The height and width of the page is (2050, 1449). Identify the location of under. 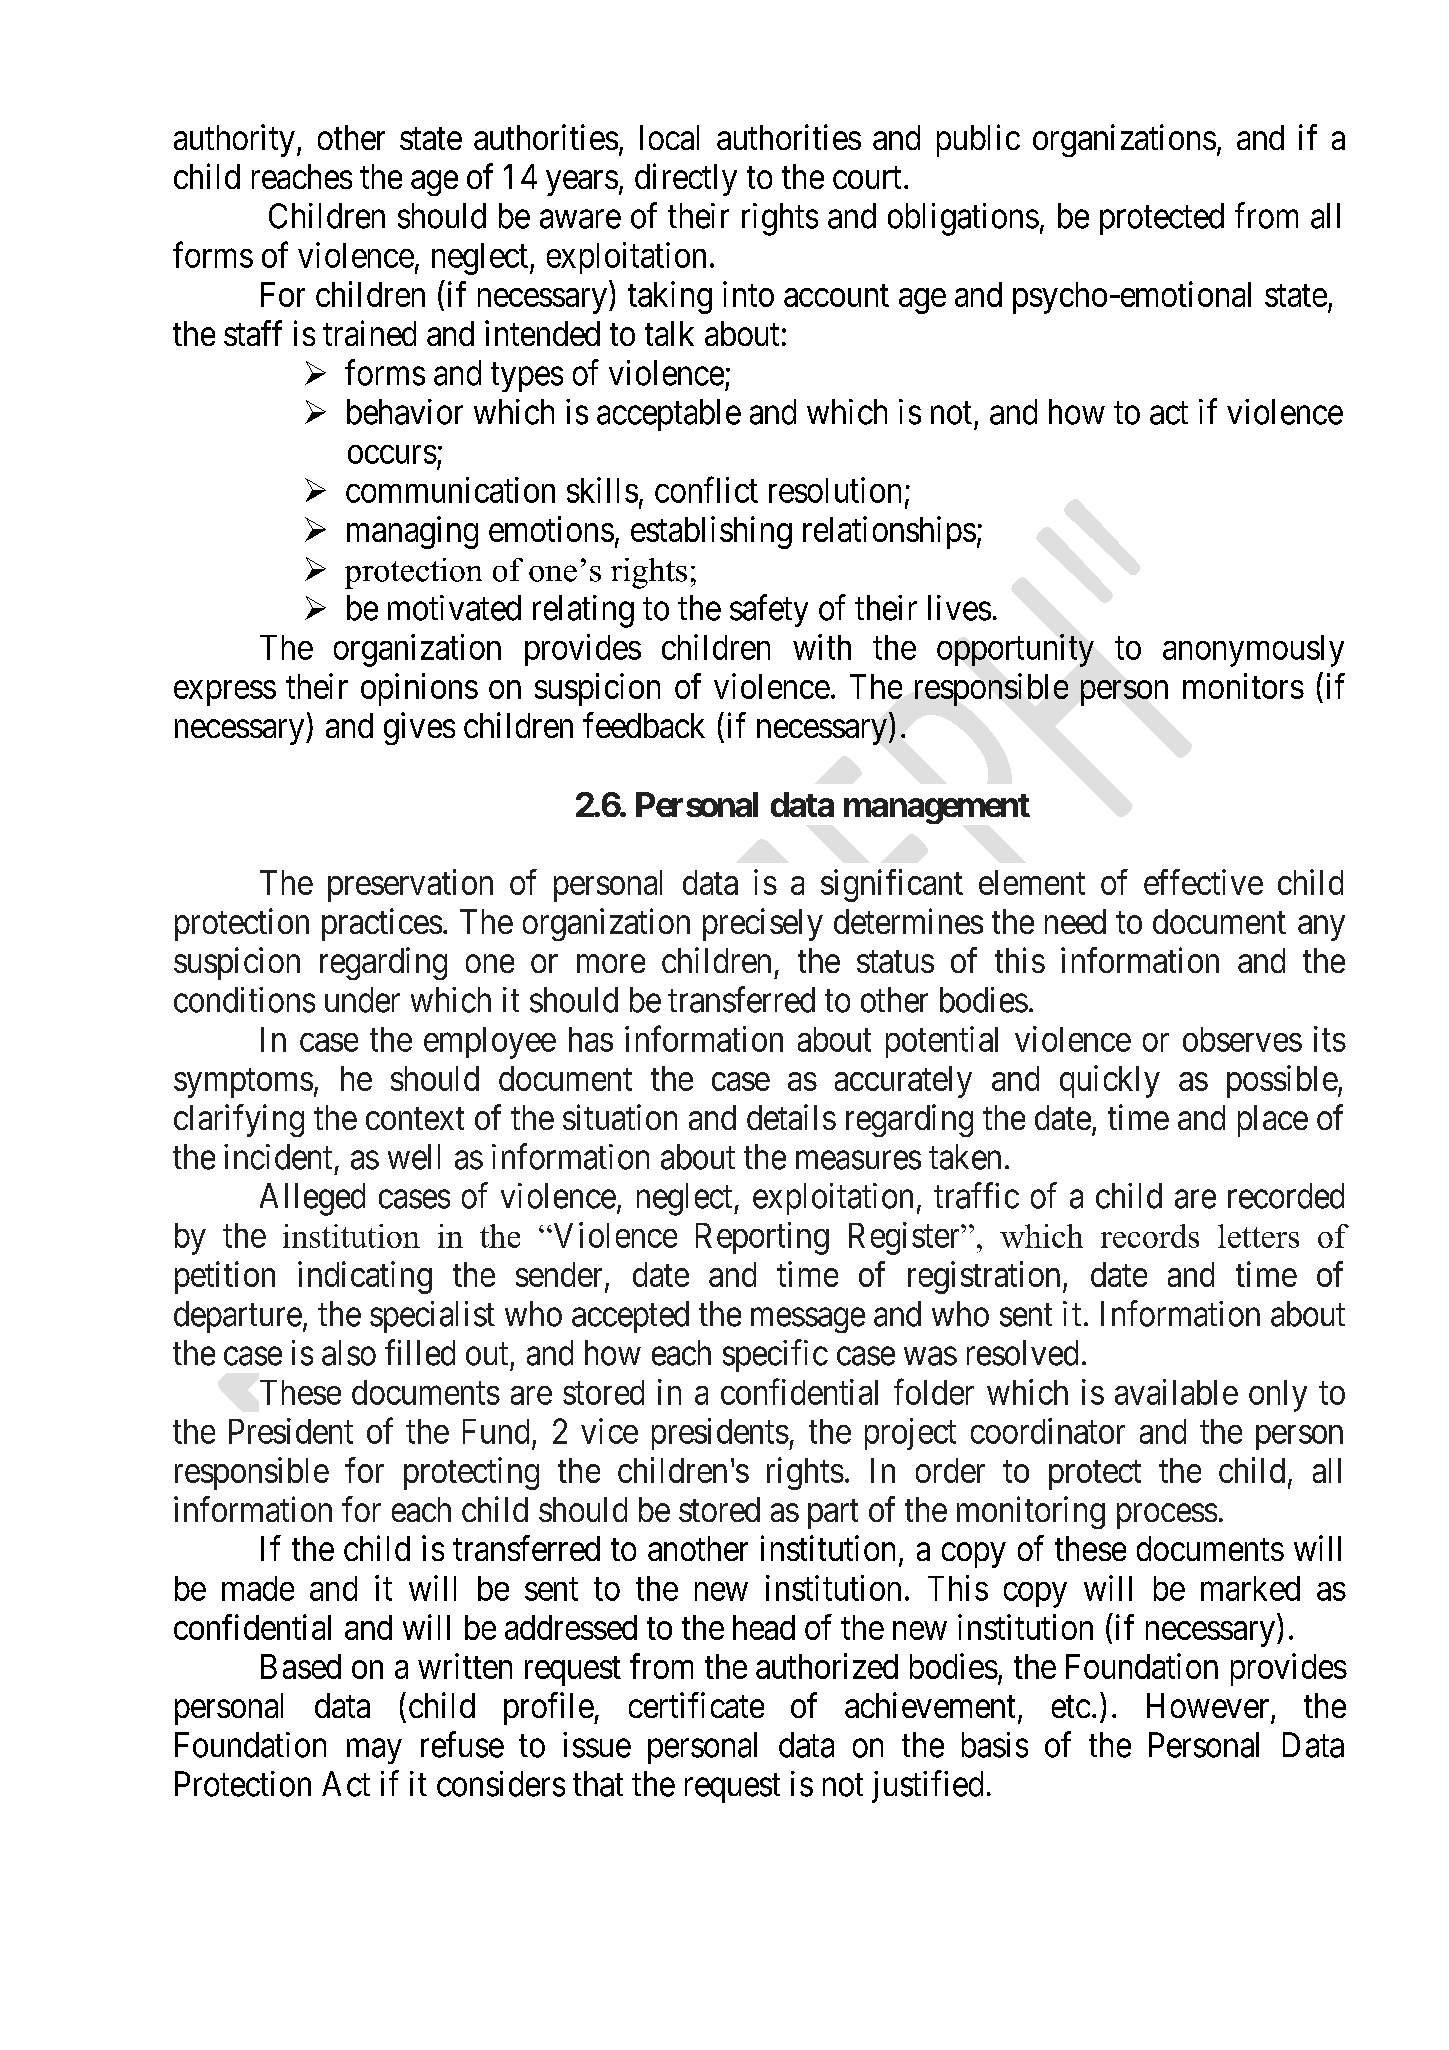
(362, 1000).
